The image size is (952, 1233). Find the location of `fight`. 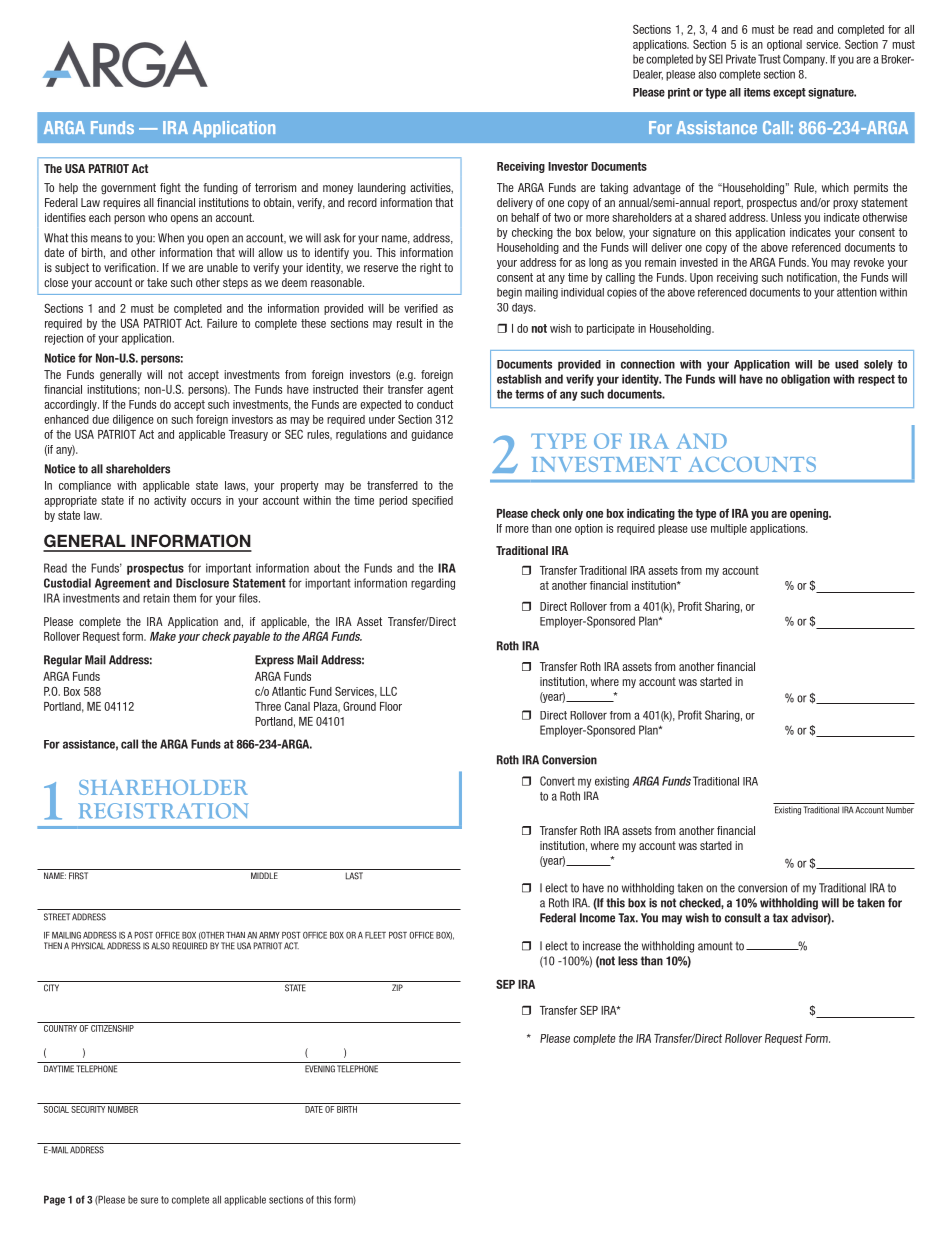

fight is located at coordinates (170, 189).
